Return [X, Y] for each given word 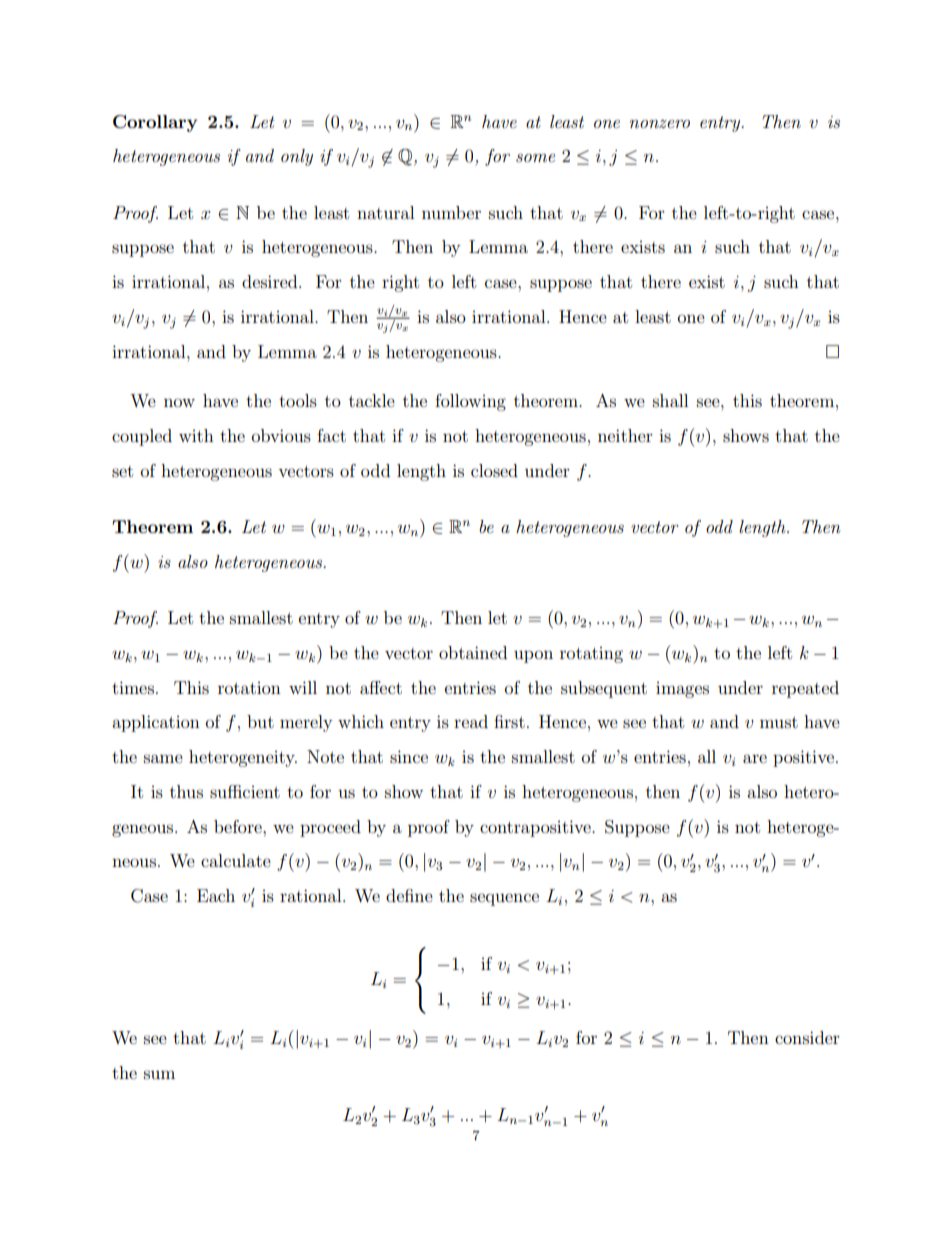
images [682, 690]
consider [807, 1037]
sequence [504, 899]
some [535, 158]
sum [159, 1074]
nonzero [660, 124]
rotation [249, 688]
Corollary [155, 123]
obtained [473, 652]
